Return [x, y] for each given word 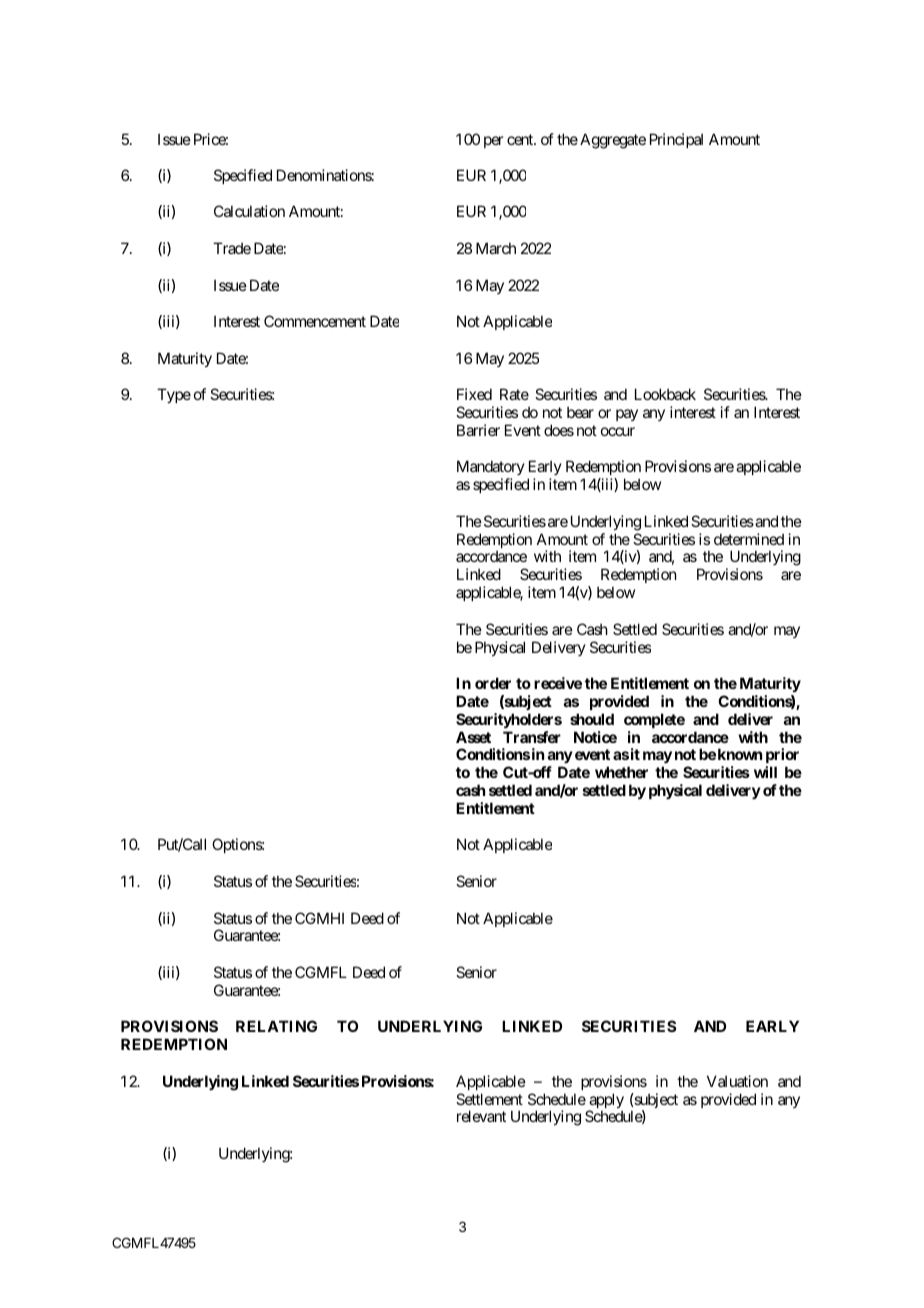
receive [558, 683]
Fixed [474, 394]
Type [174, 395]
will [765, 772]
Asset [473, 737]
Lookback [665, 394]
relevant [481, 1116]
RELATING [276, 1026]
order [493, 683]
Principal [676, 140]
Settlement [489, 1099]
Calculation [249, 211]
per [493, 142]
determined [749, 539]
